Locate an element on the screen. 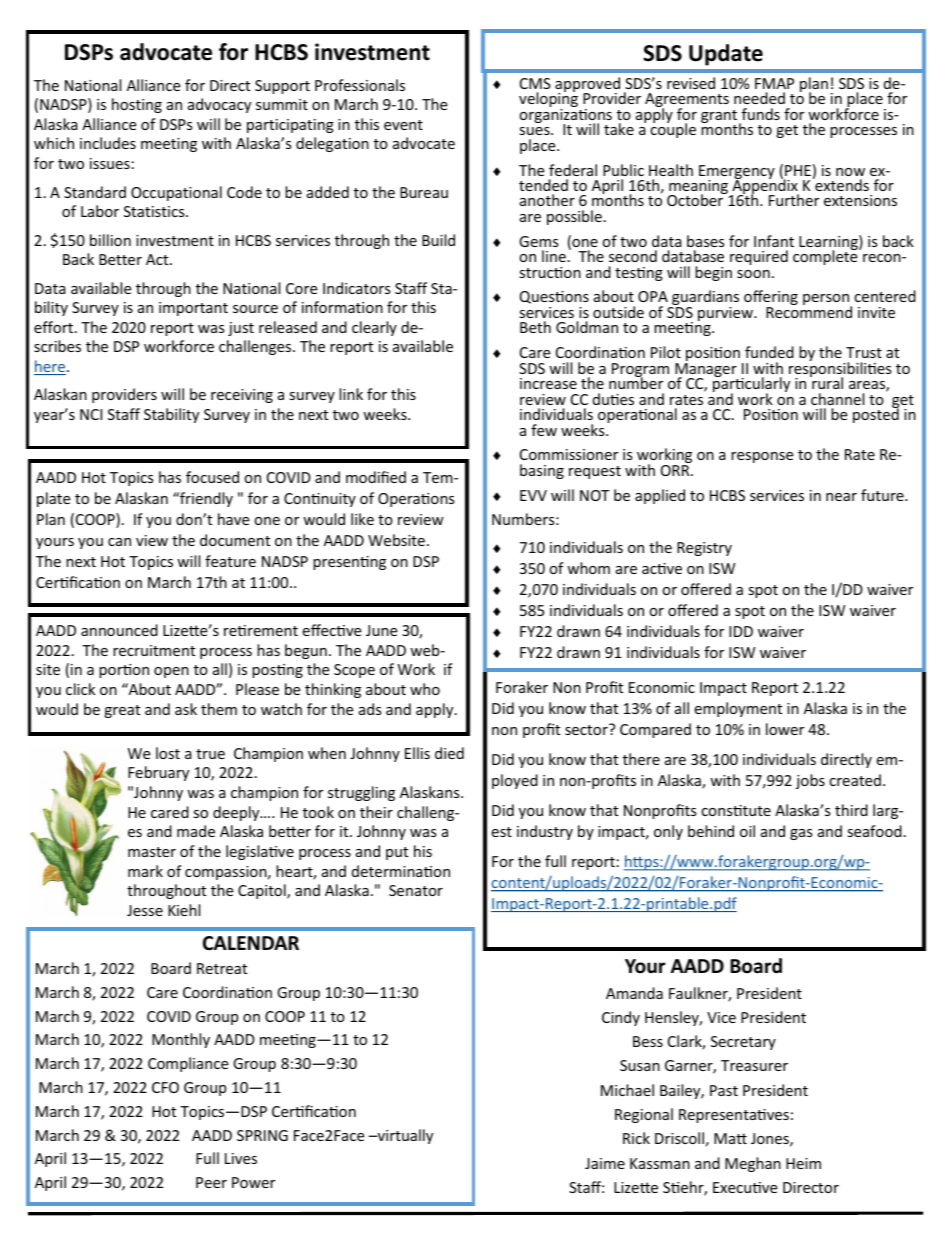 This screenshot has width=952, height=1233. June is located at coordinates (381, 630).
